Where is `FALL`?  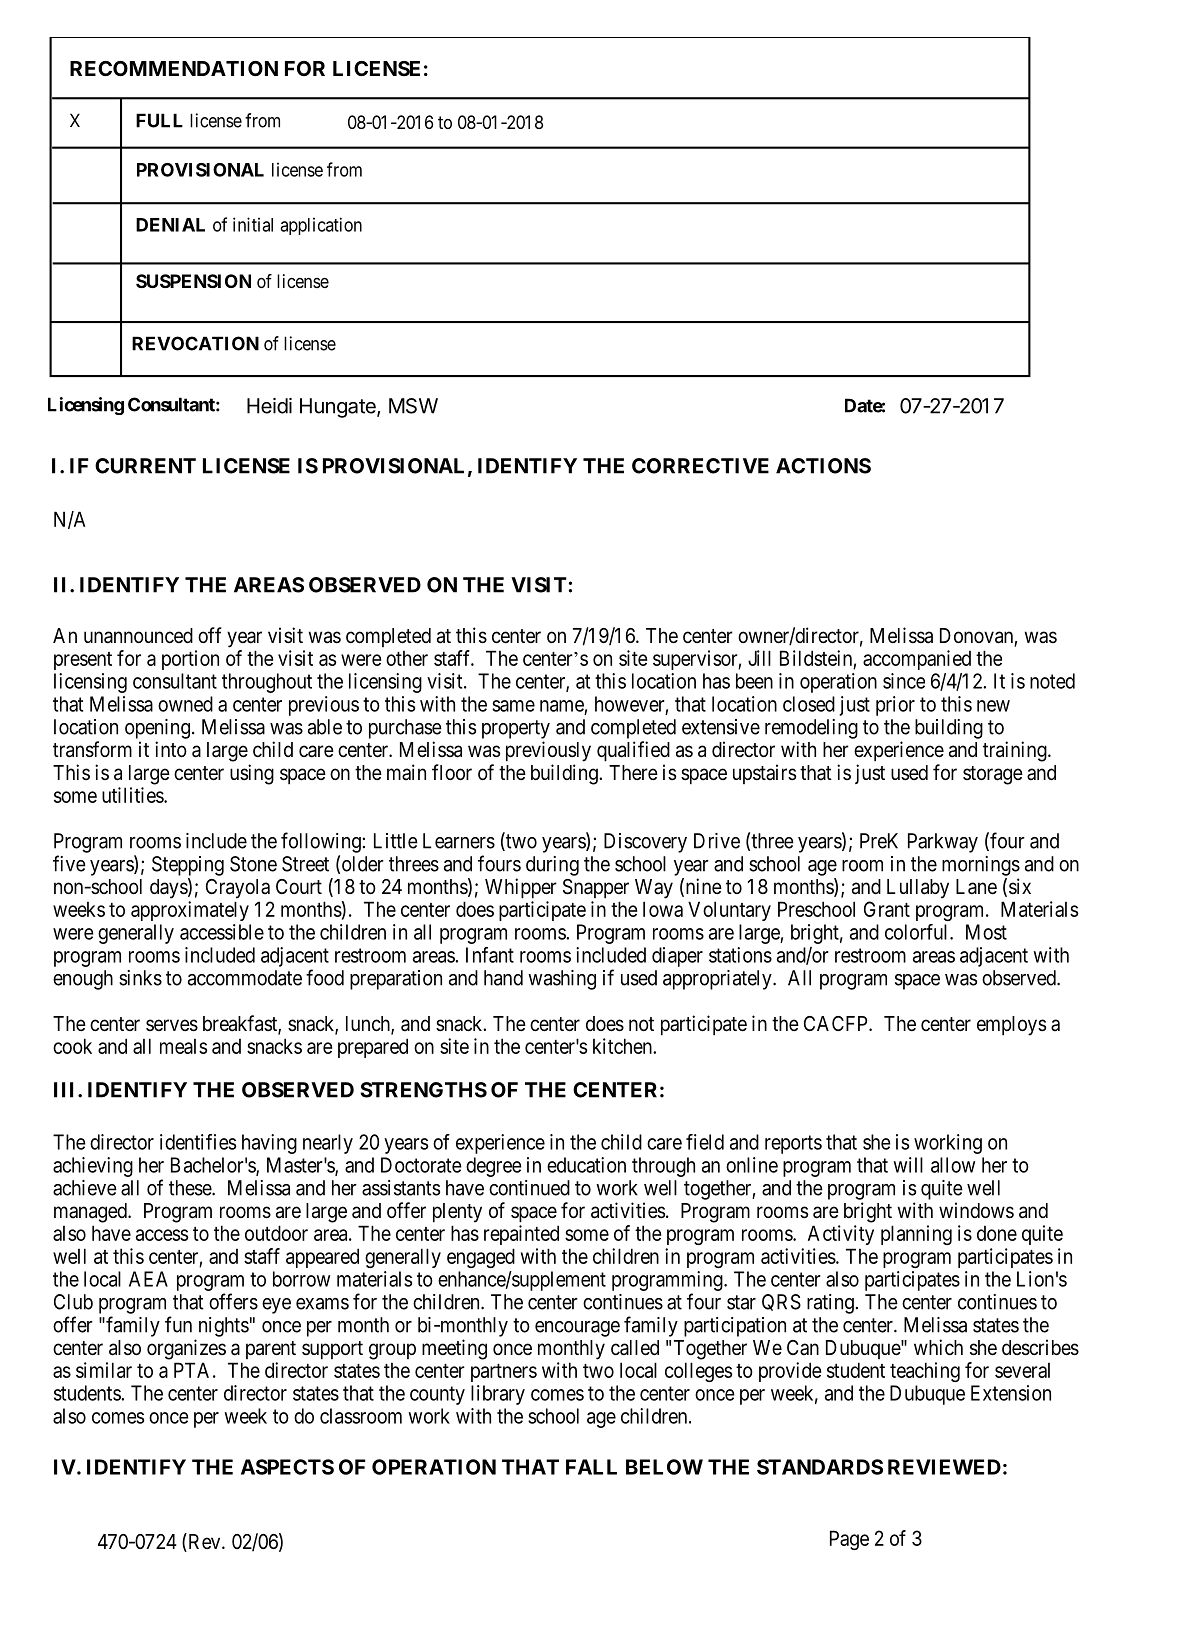 FALL is located at coordinates (591, 1467).
